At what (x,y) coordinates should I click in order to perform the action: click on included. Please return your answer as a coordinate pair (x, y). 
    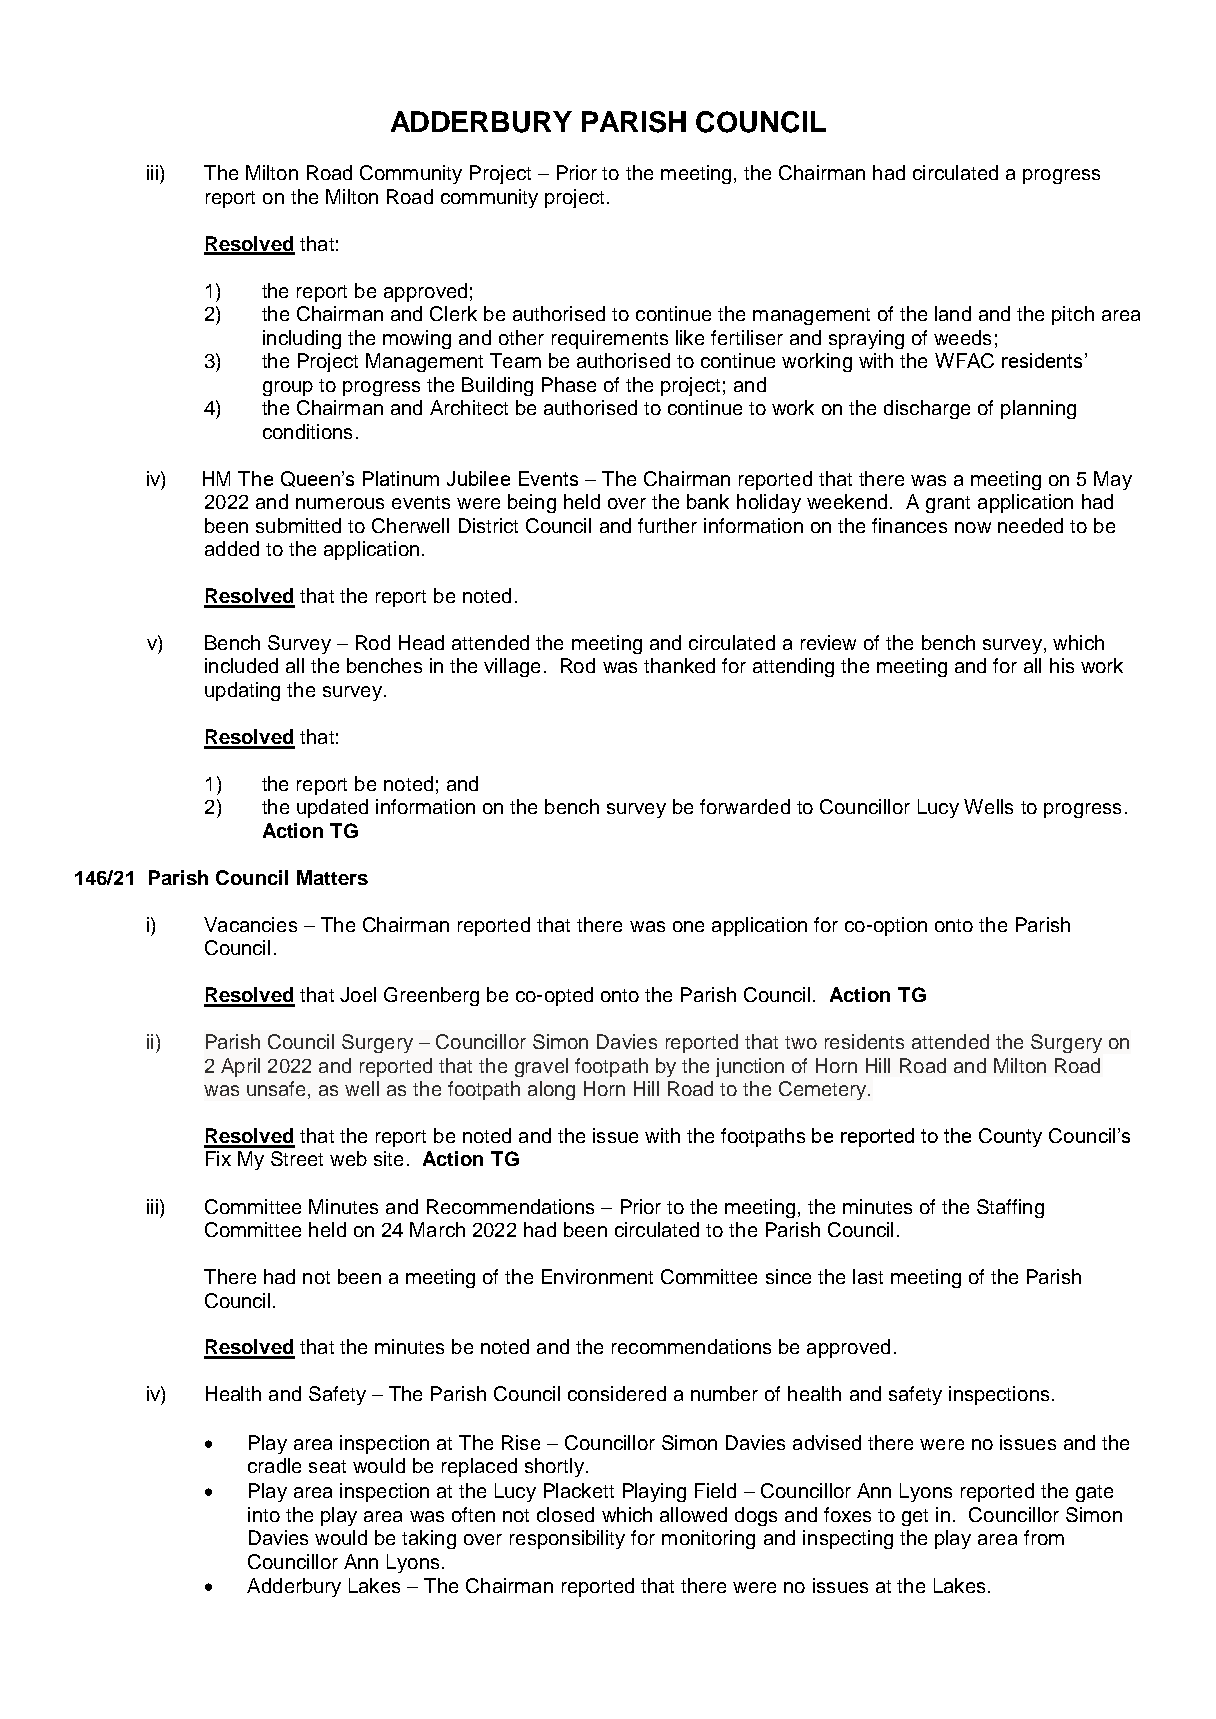
    Looking at the image, I should click on (241, 665).
